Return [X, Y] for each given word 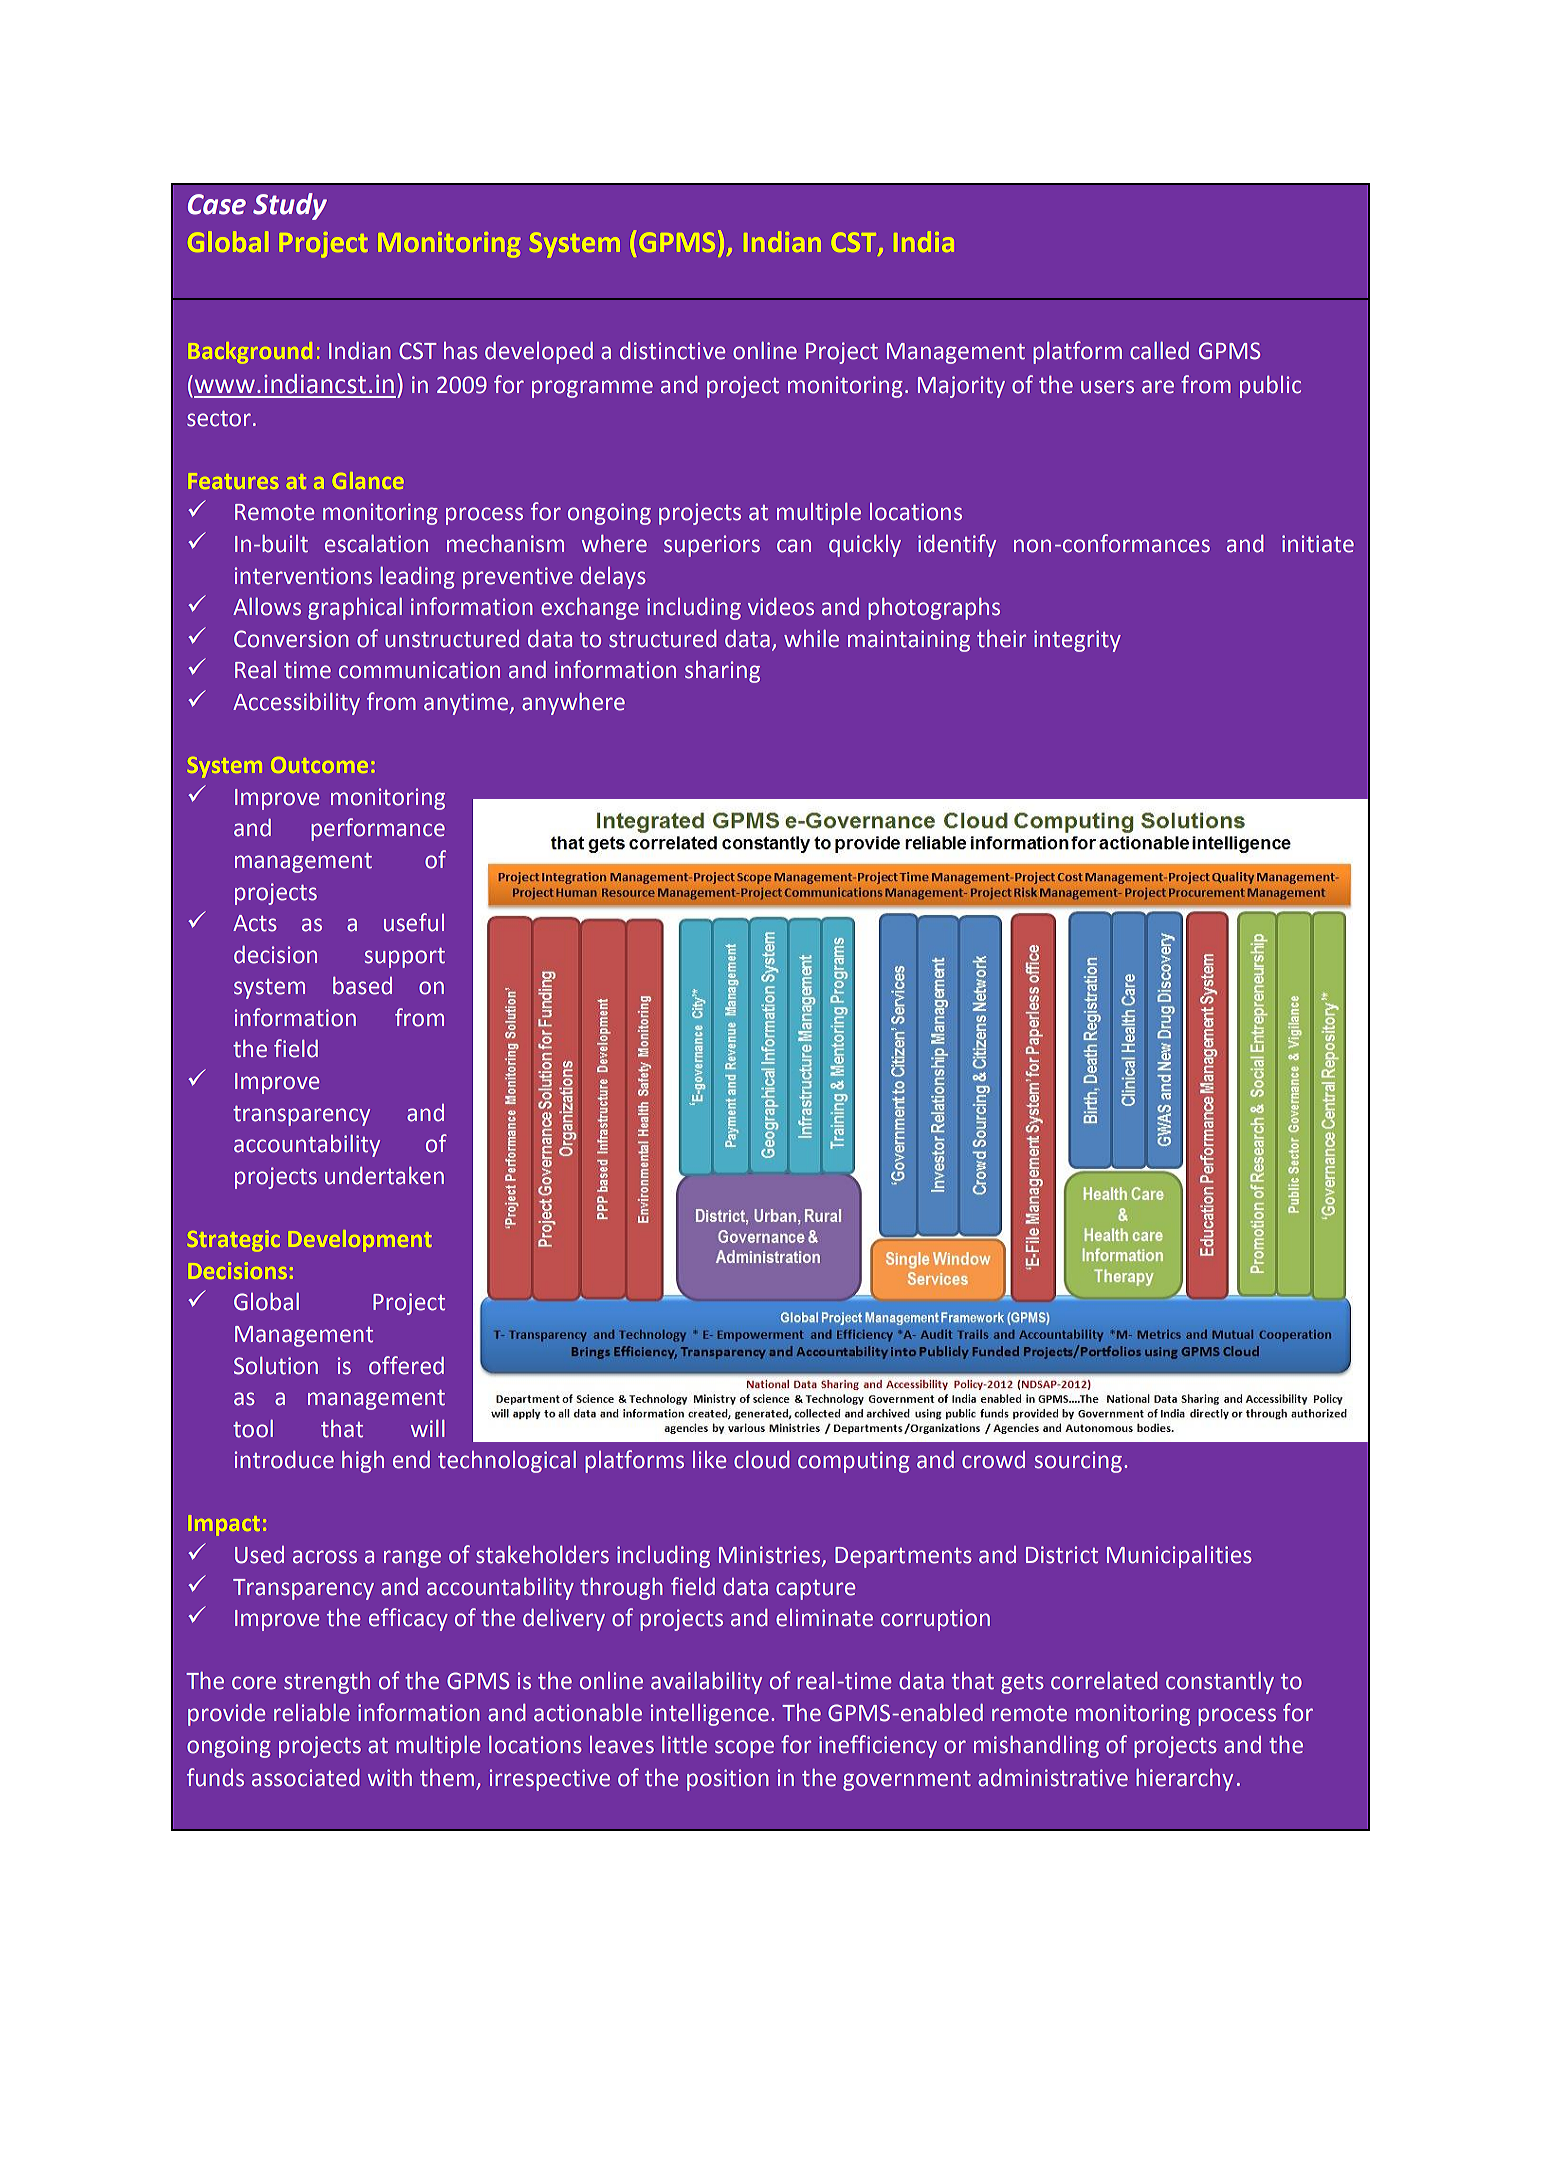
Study [290, 206]
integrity [1077, 641]
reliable [312, 1713]
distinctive [672, 351]
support [405, 958]
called [1159, 351]
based [362, 986]
